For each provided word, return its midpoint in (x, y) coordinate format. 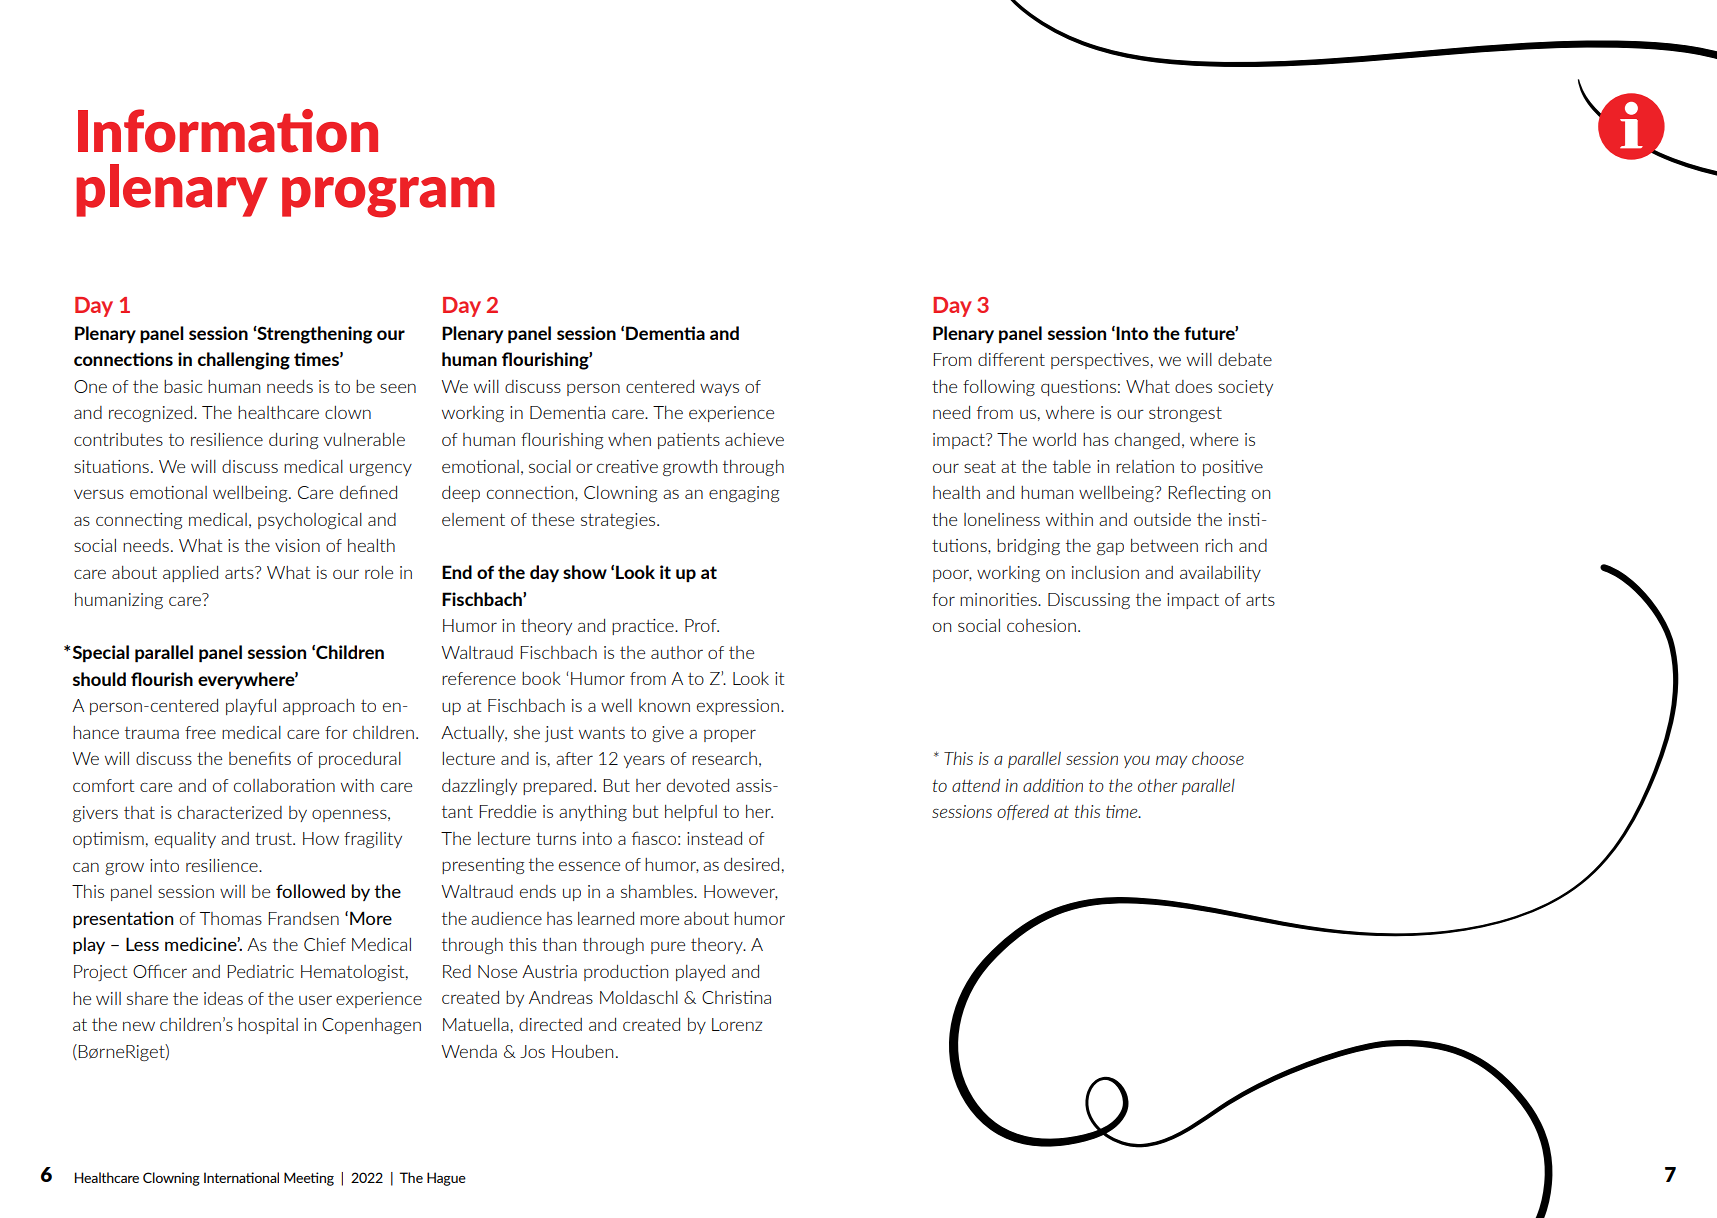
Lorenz (737, 1024)
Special (101, 654)
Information (228, 131)
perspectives (1100, 361)
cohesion (1041, 625)
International (241, 1177)
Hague (446, 1179)
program (388, 197)
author (677, 652)
